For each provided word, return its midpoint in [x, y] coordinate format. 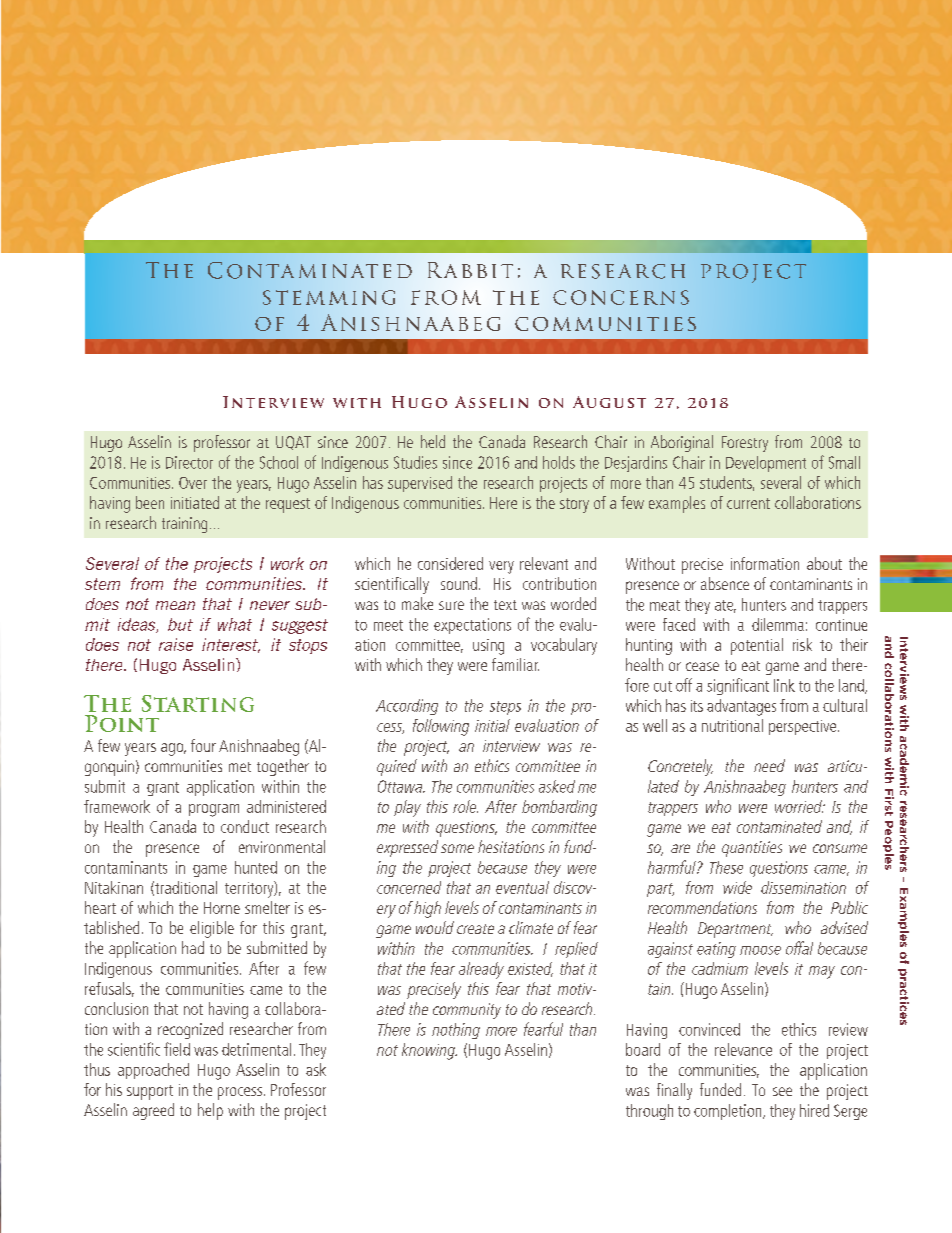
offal [799, 948]
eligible [212, 929]
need [769, 765]
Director [189, 462]
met [240, 767]
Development [766, 464]
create [475, 929]
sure [451, 605]
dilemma [778, 624]
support [150, 1092]
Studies [415, 462]
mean [175, 605]
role [465, 806]
